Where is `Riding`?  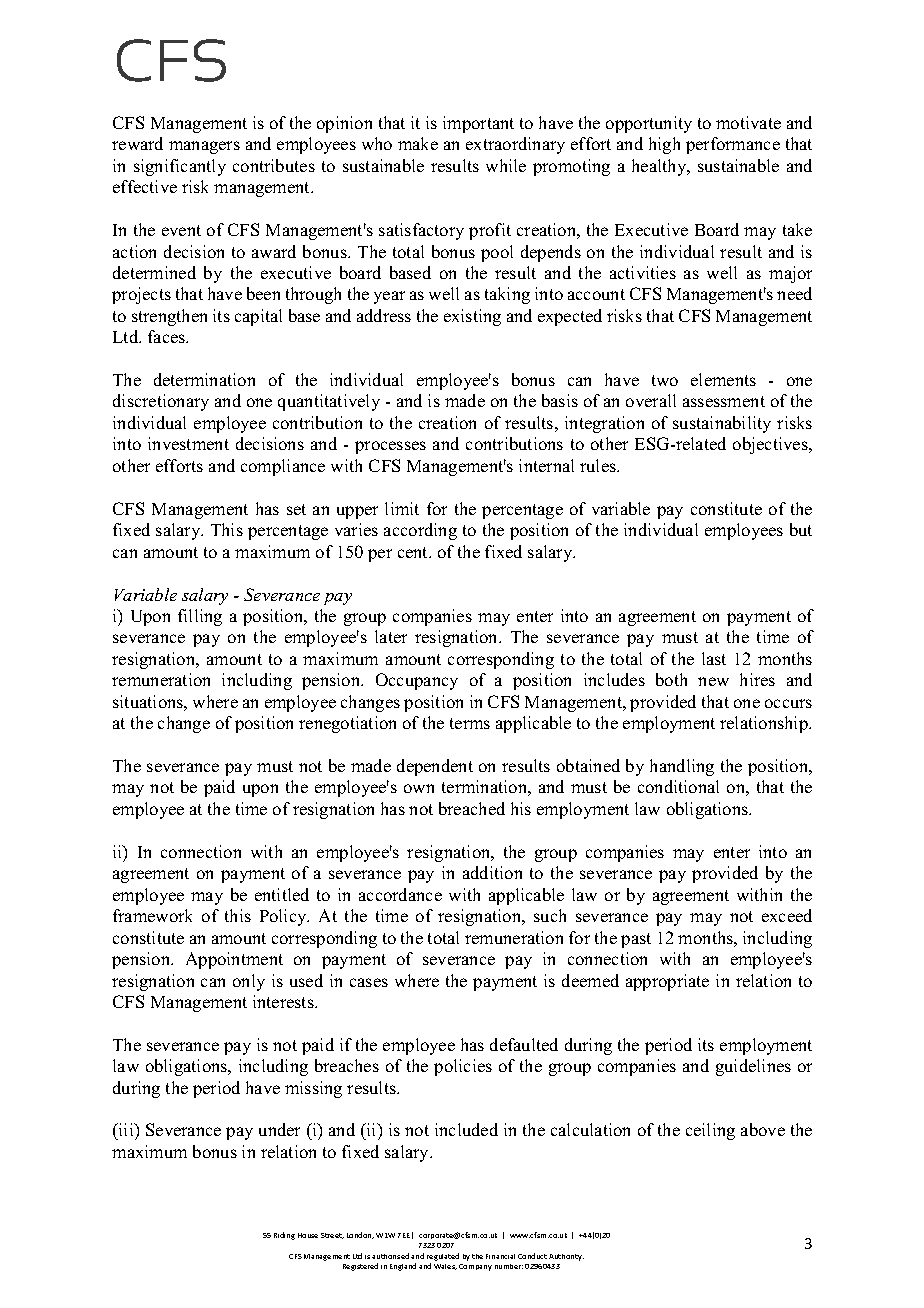 Riding is located at coordinates (284, 1236).
